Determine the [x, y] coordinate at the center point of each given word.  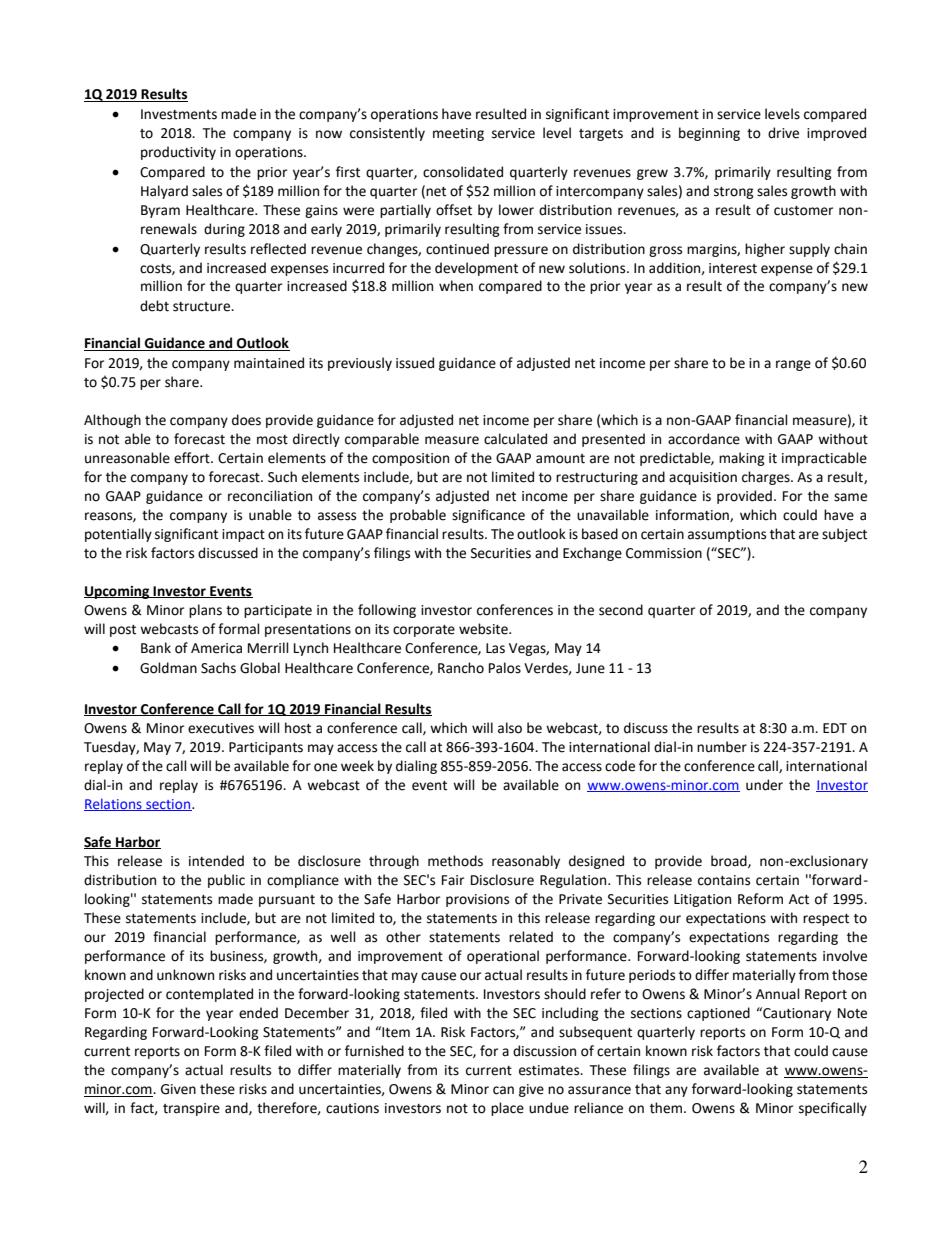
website [484, 629]
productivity [178, 153]
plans [205, 611]
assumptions [727, 535]
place [507, 1109]
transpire [191, 1109]
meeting [458, 134]
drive [783, 133]
